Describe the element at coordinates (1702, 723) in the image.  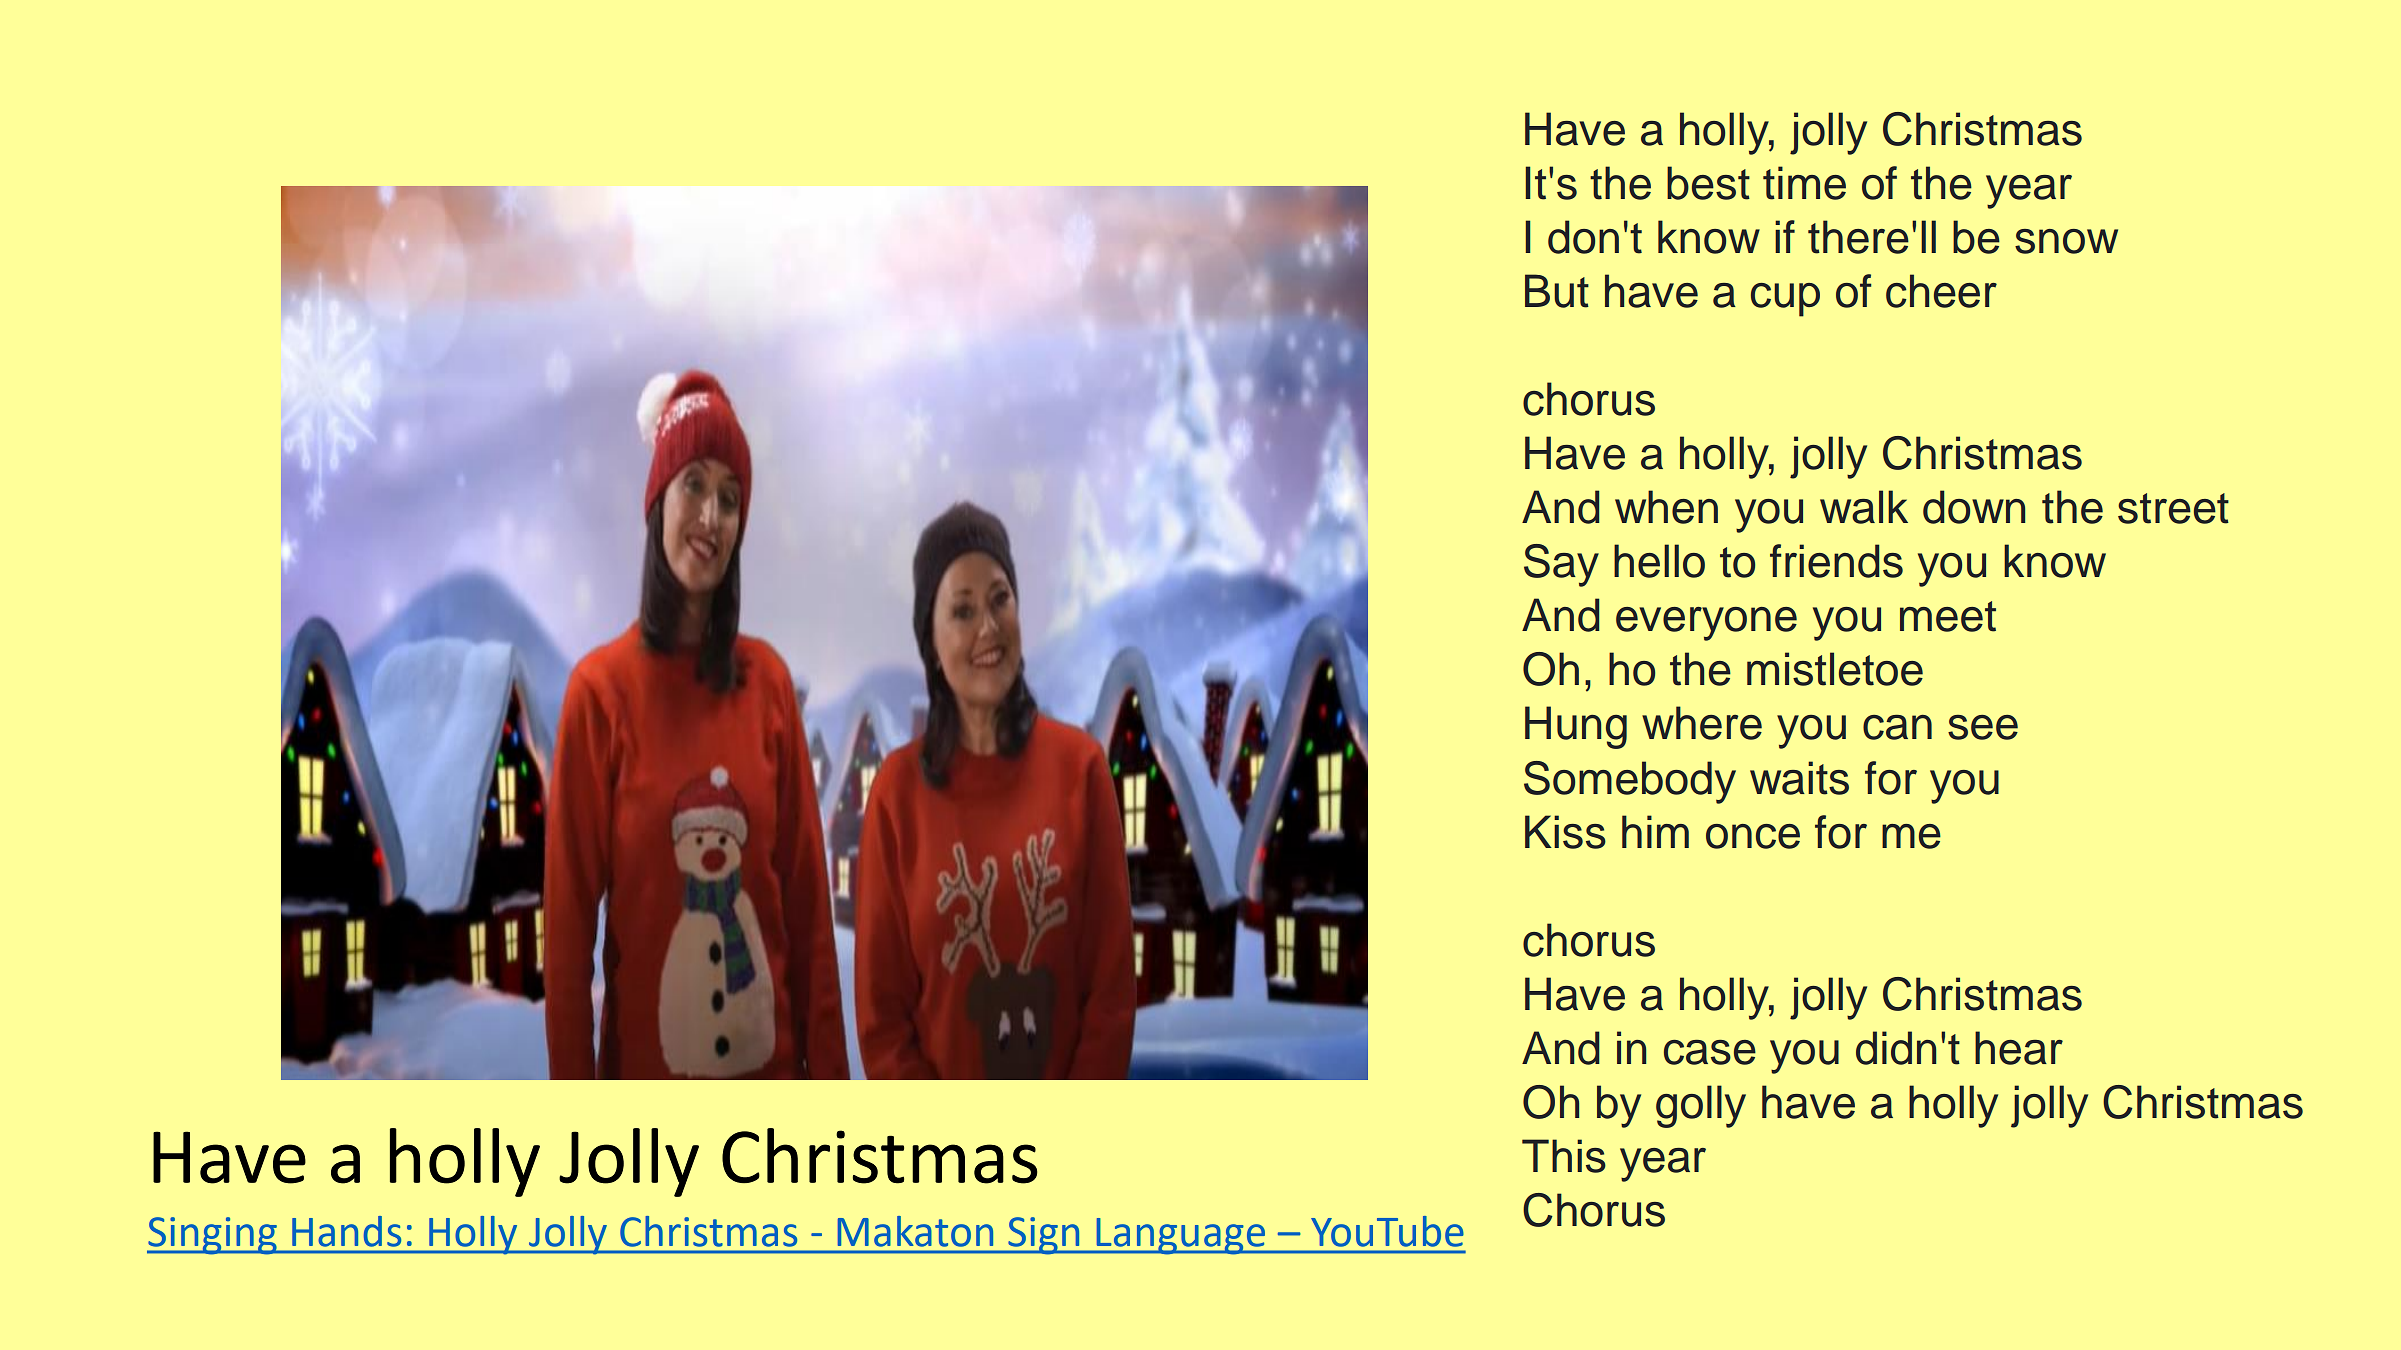
I see `where` at that location.
